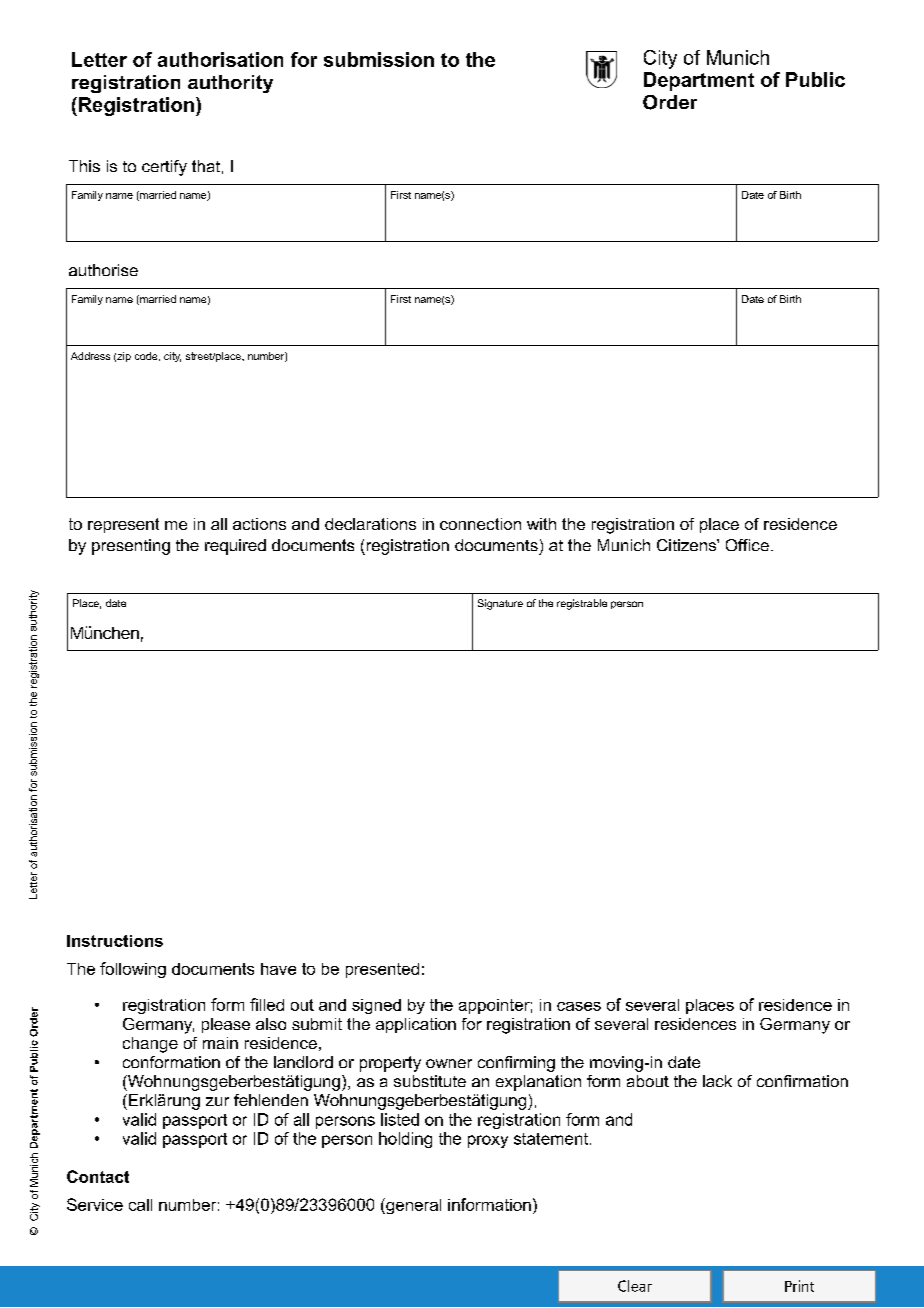 This screenshot has height=1308, width=924. I want to click on that, so click(206, 166).
